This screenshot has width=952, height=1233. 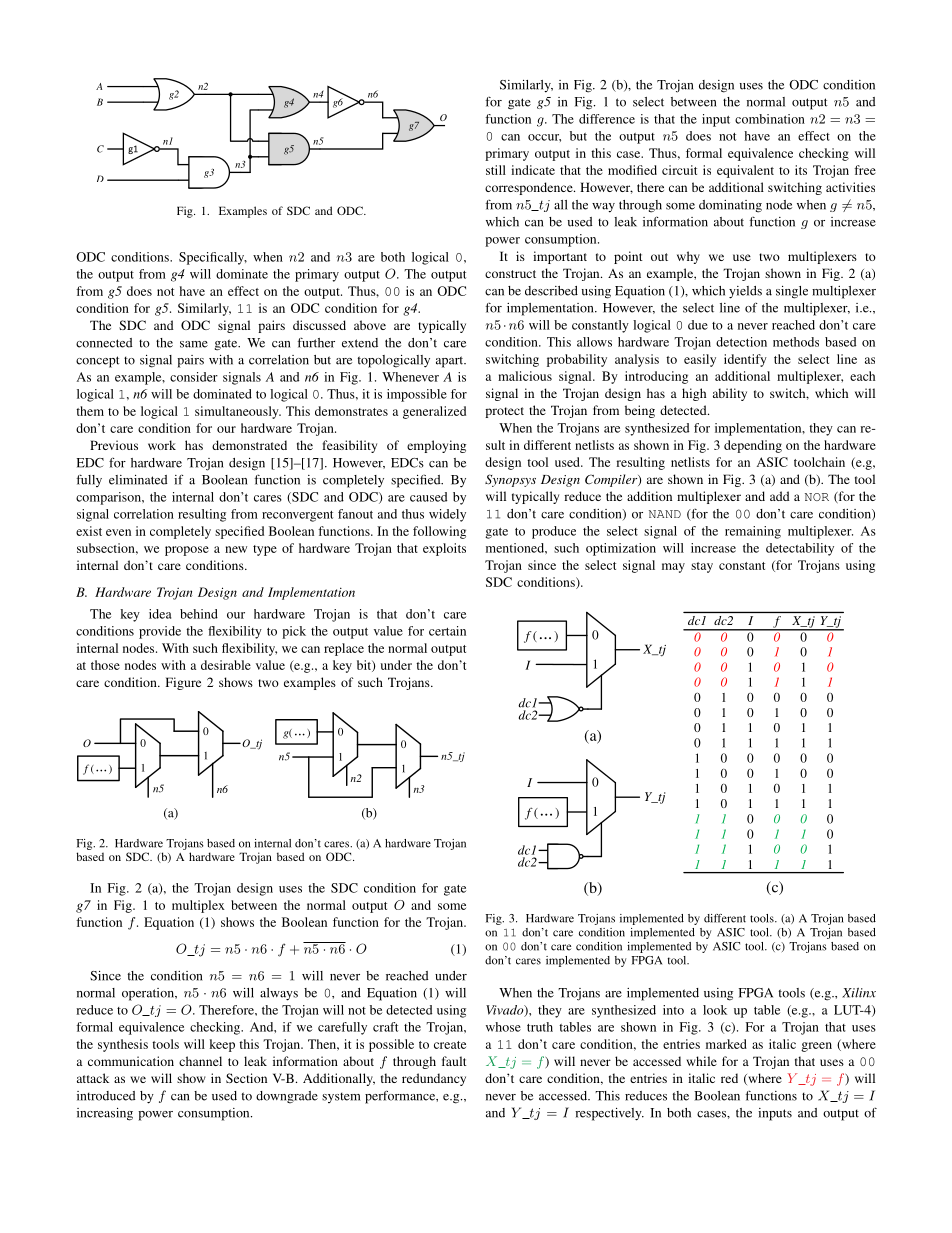 I want to click on certain, so click(x=447, y=631).
